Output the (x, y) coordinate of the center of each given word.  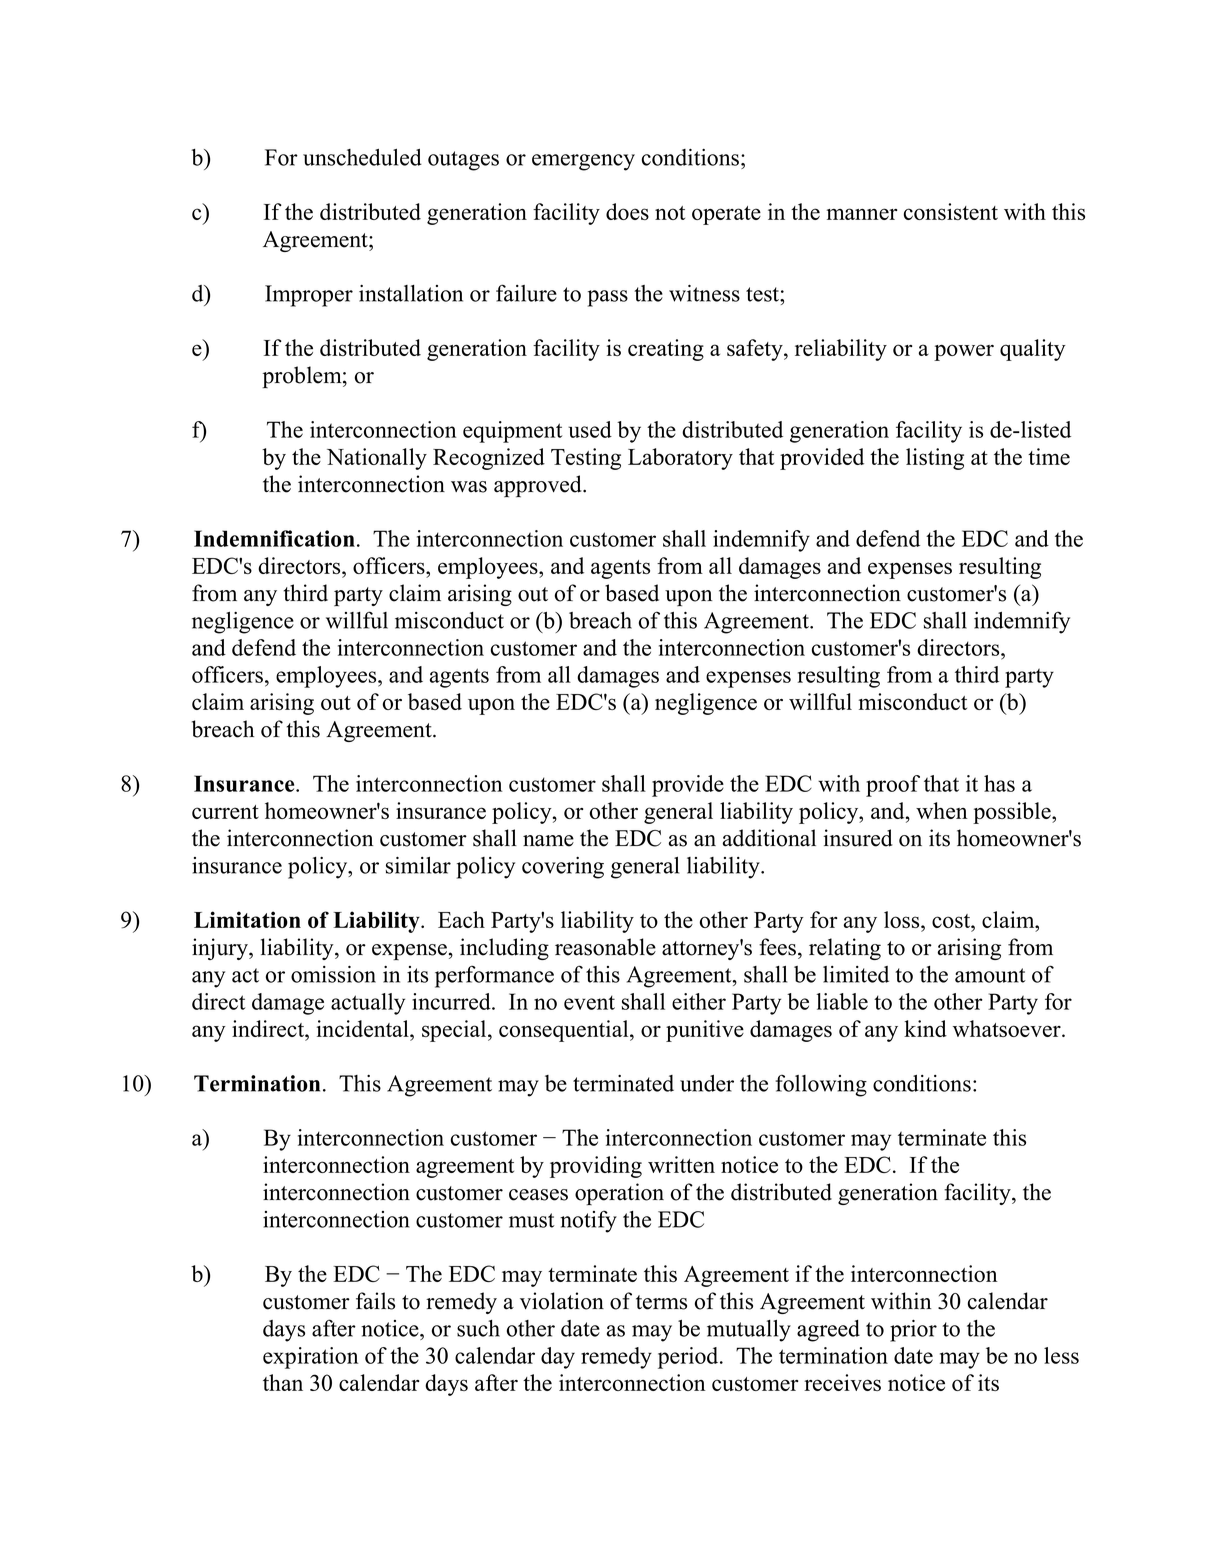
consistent (951, 211)
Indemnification (274, 538)
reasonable (605, 947)
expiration (310, 1358)
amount (990, 975)
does (627, 211)
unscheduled (362, 157)
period (689, 1358)
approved (539, 486)
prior (913, 1331)
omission (333, 974)
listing (935, 459)
